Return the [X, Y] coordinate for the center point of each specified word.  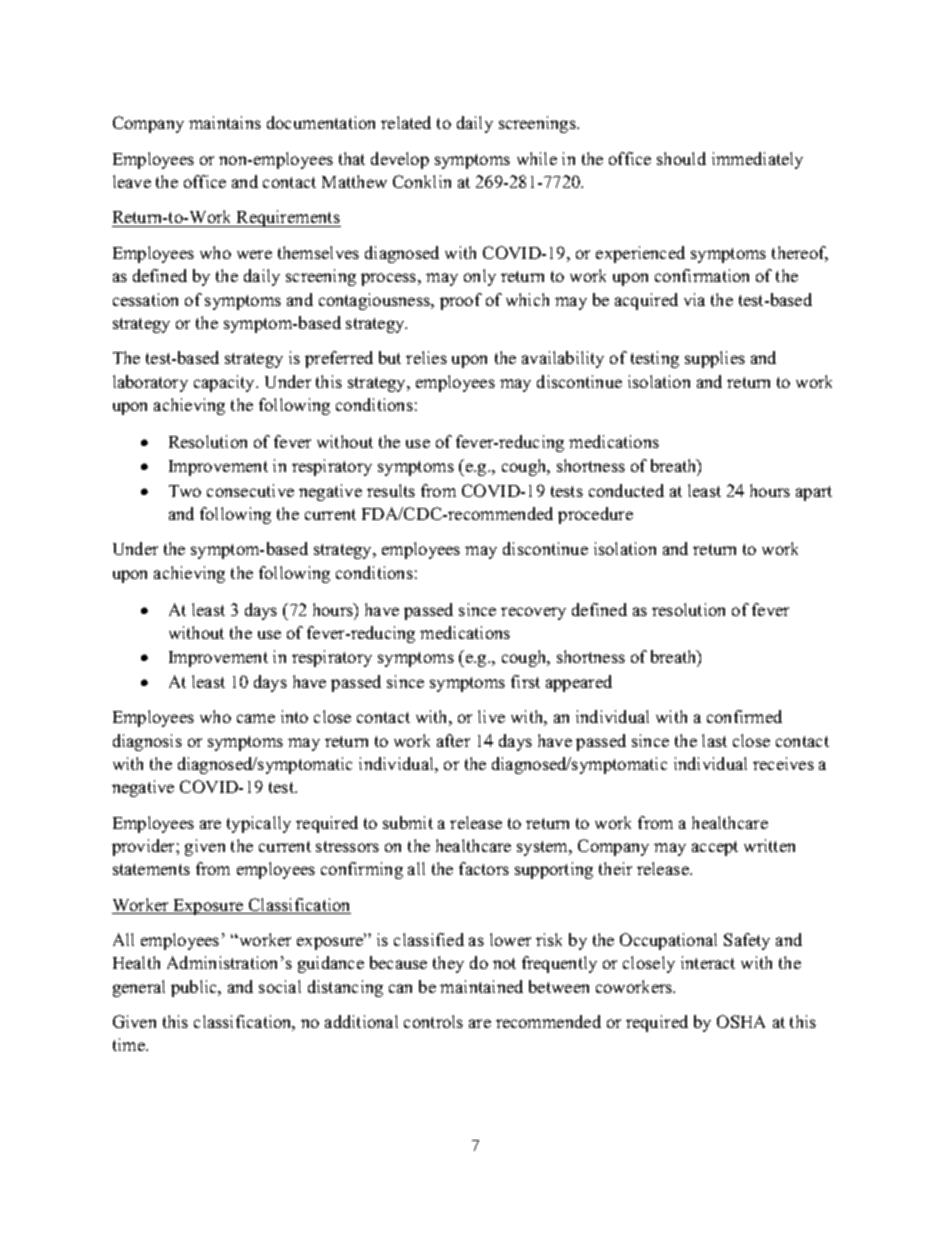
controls [433, 1021]
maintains [225, 122]
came [256, 718]
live [491, 716]
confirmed [744, 716]
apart [814, 493]
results [391, 490]
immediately [757, 160]
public [195, 988]
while [537, 158]
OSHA [741, 1021]
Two [185, 491]
